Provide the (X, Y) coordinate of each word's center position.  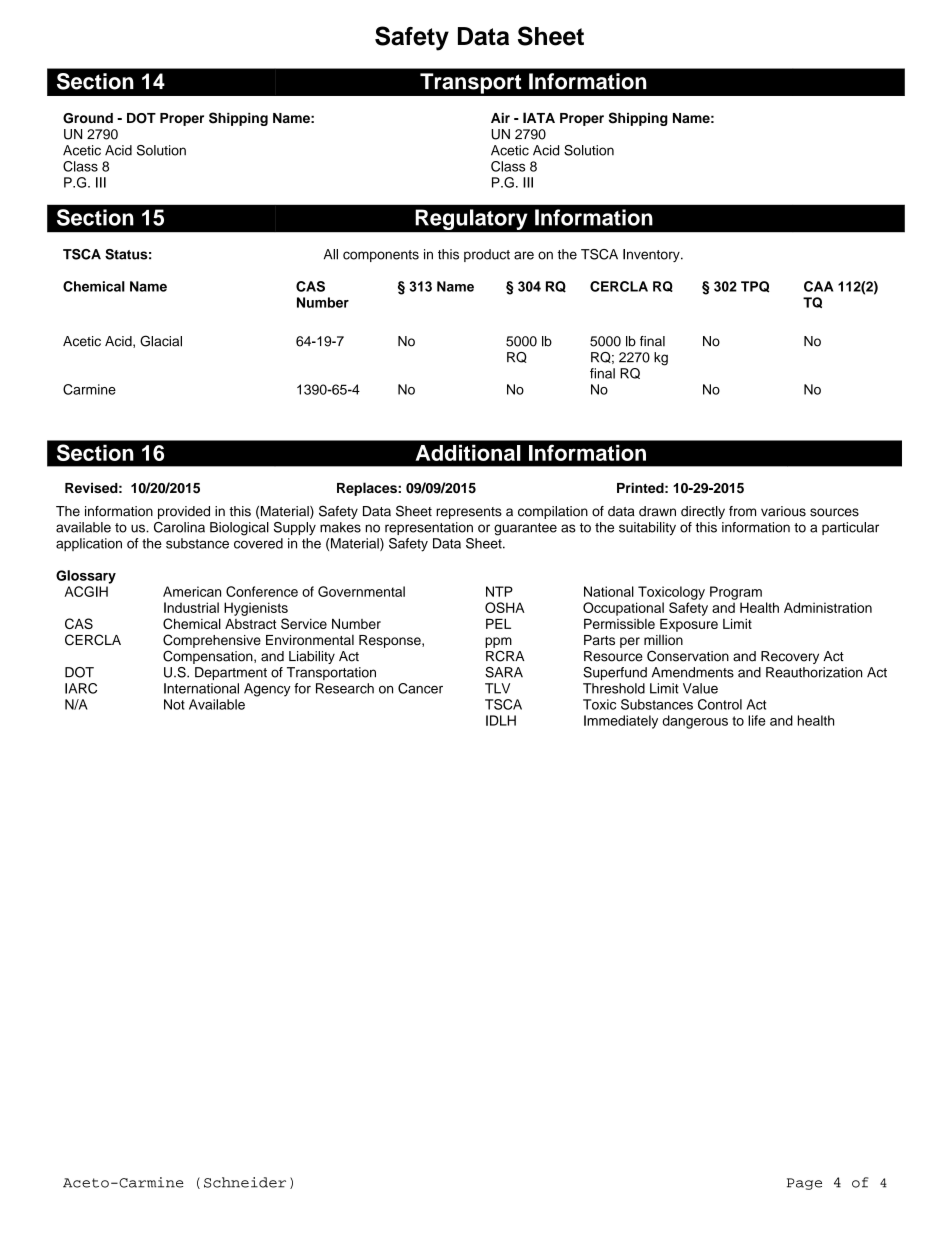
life (757, 720)
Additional (468, 453)
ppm (498, 642)
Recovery (790, 657)
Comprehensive (212, 641)
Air (500, 118)
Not (174, 704)
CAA (818, 286)
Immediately (621, 722)
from (742, 511)
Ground (88, 118)
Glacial (161, 341)
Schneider (245, 1182)
